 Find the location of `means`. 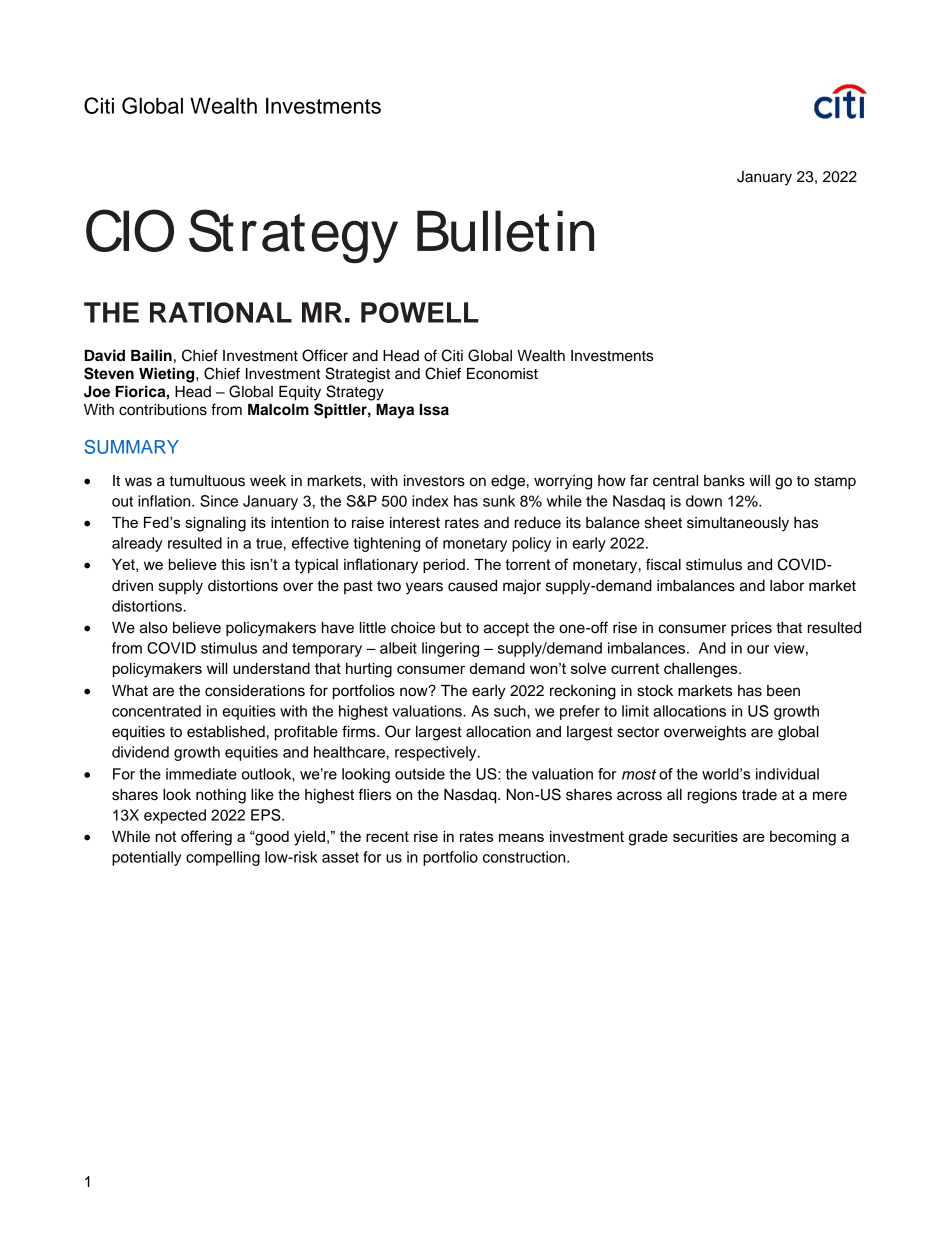

means is located at coordinates (521, 837).
